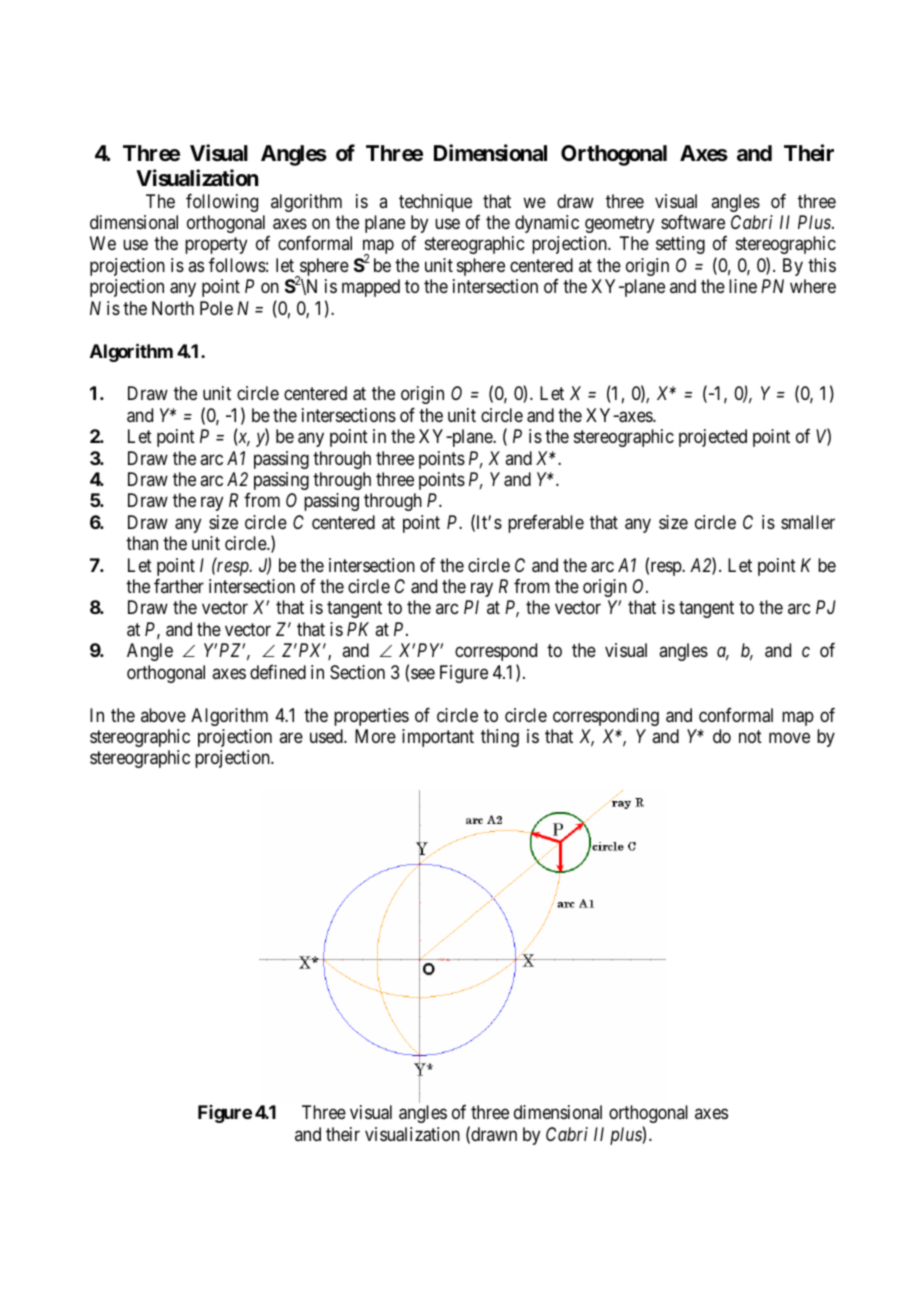 The height and width of the image is (1308, 924). What do you see at coordinates (693, 222) in the image?
I see `software` at bounding box center [693, 222].
